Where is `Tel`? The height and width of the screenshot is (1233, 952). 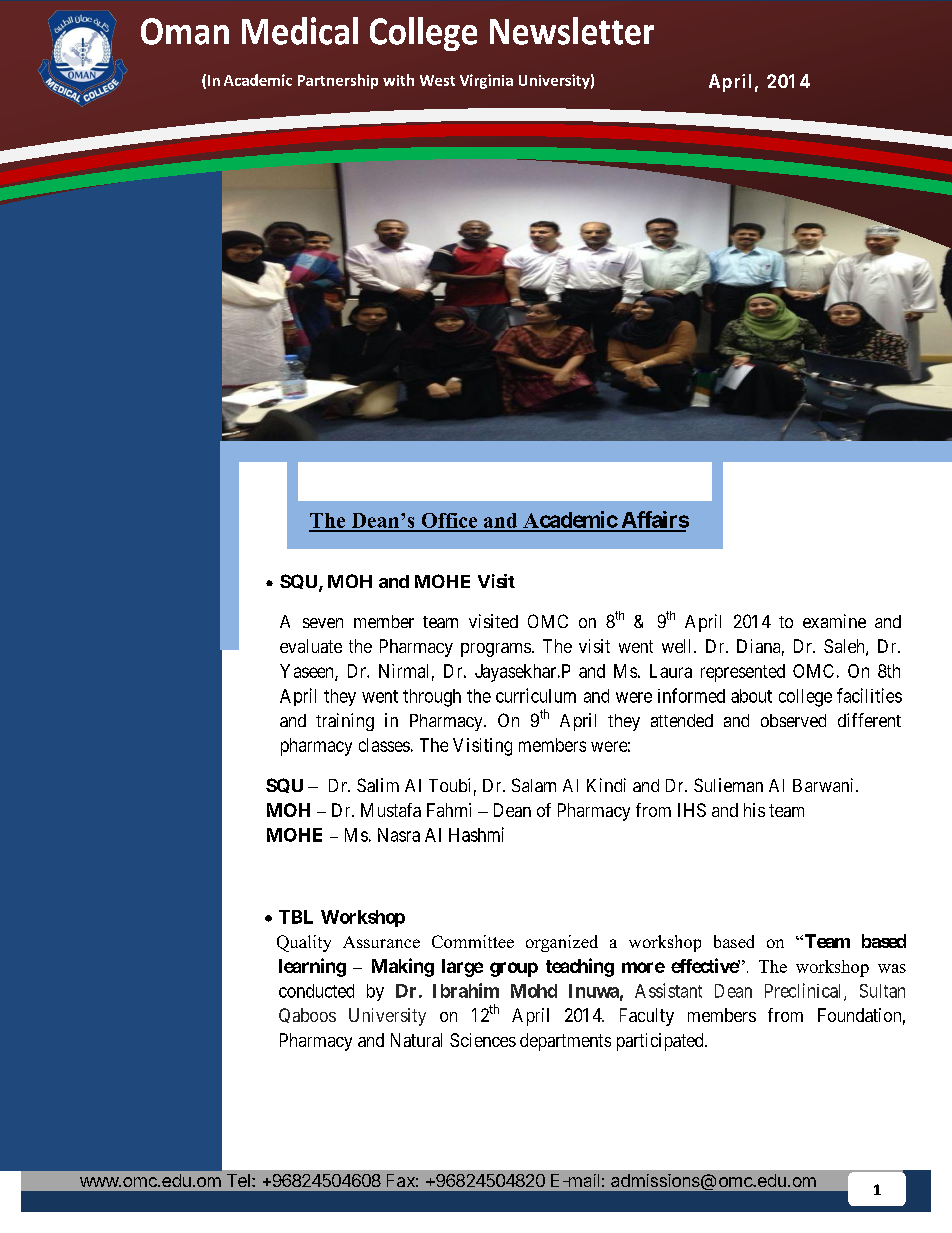 Tel is located at coordinates (238, 1180).
